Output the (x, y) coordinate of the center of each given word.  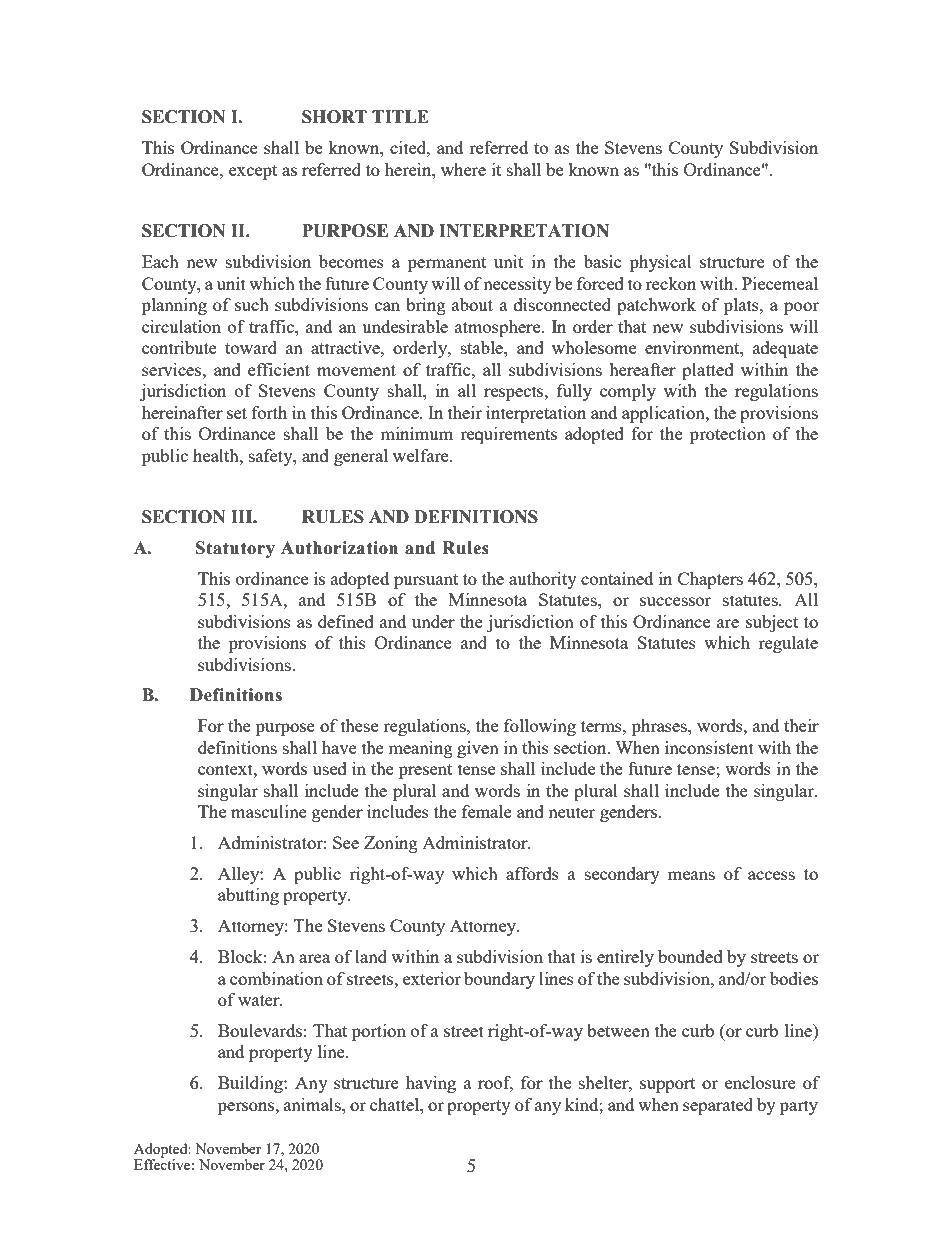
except (253, 172)
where (463, 169)
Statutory (235, 549)
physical (661, 263)
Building (251, 1084)
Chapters (710, 580)
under (433, 621)
